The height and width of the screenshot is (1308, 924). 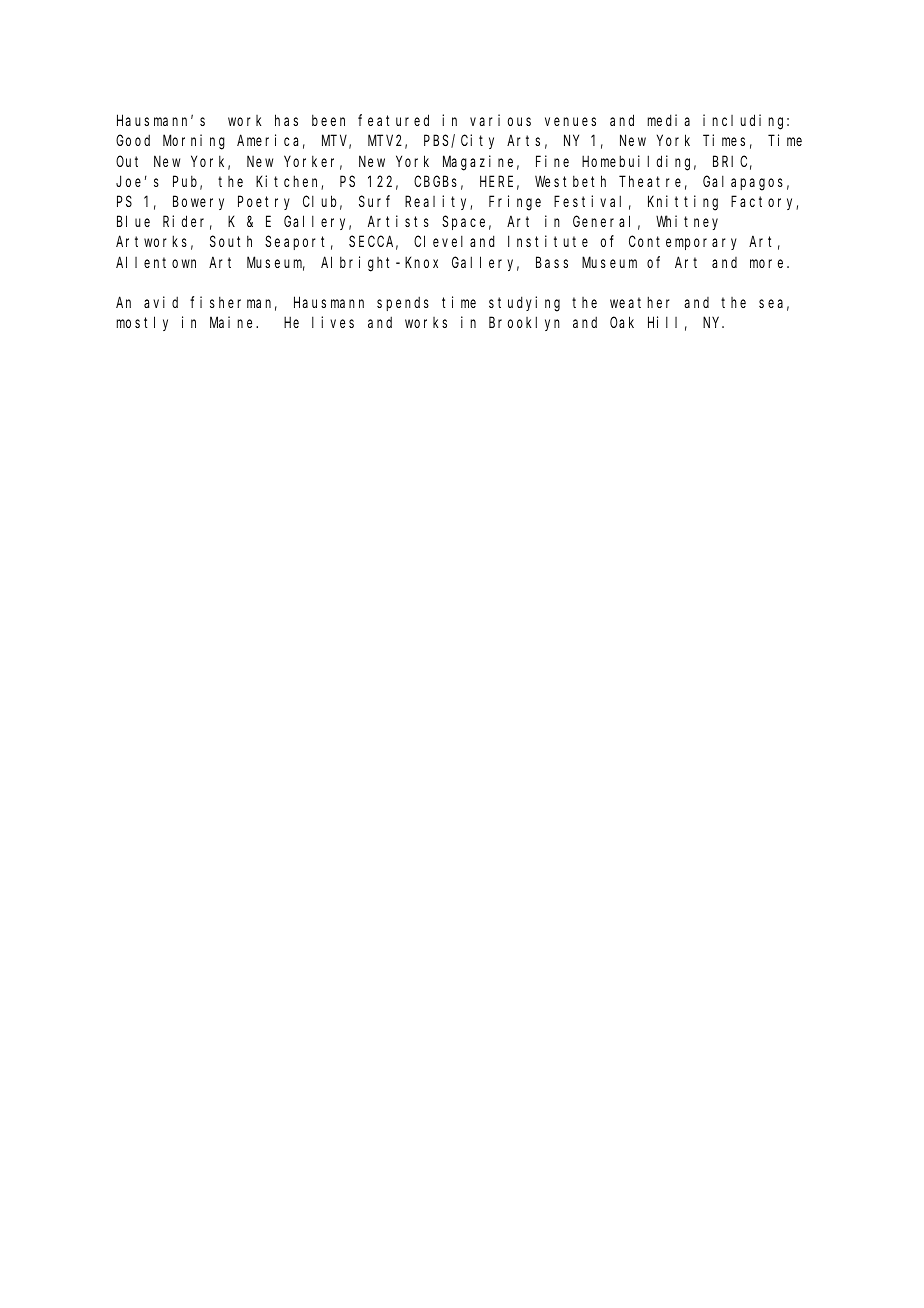 I want to click on Bowery, so click(x=198, y=203).
